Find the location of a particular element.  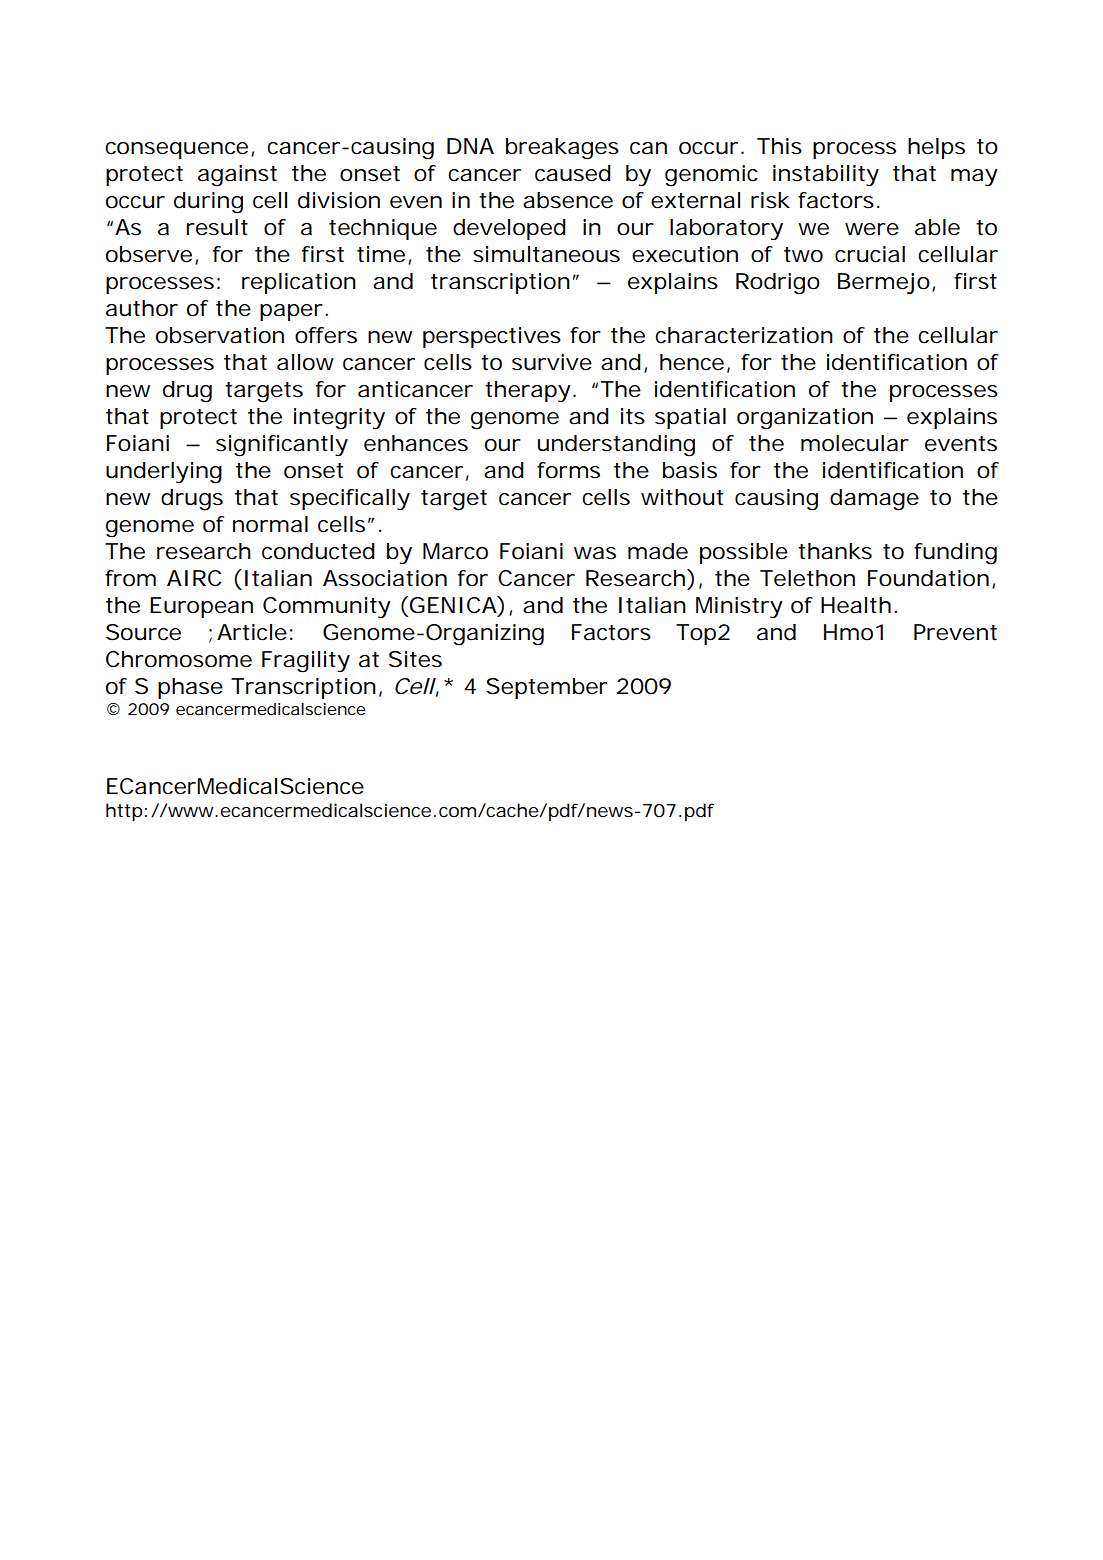

therapy is located at coordinates (530, 391).
